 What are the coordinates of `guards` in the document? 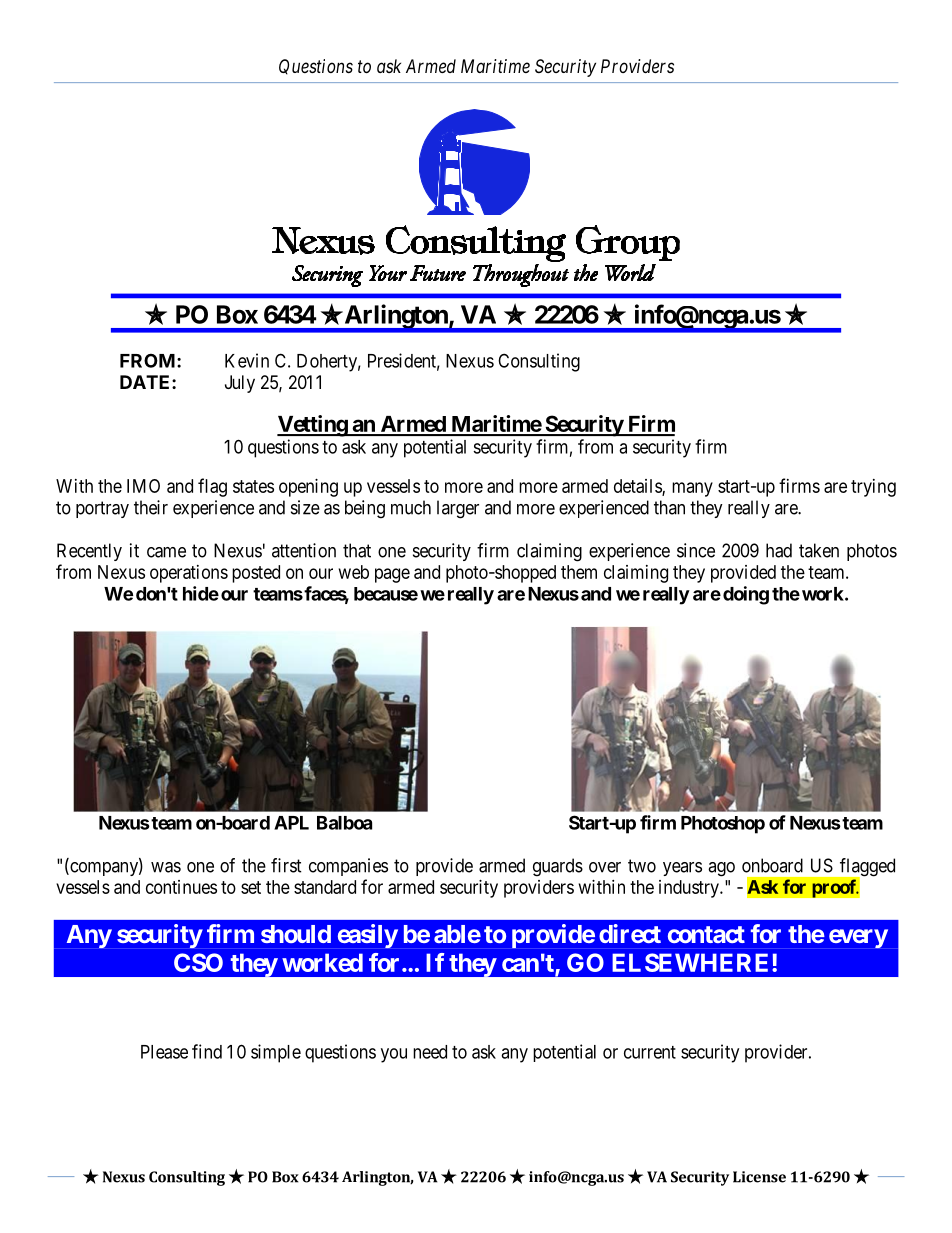 It's located at (558, 867).
